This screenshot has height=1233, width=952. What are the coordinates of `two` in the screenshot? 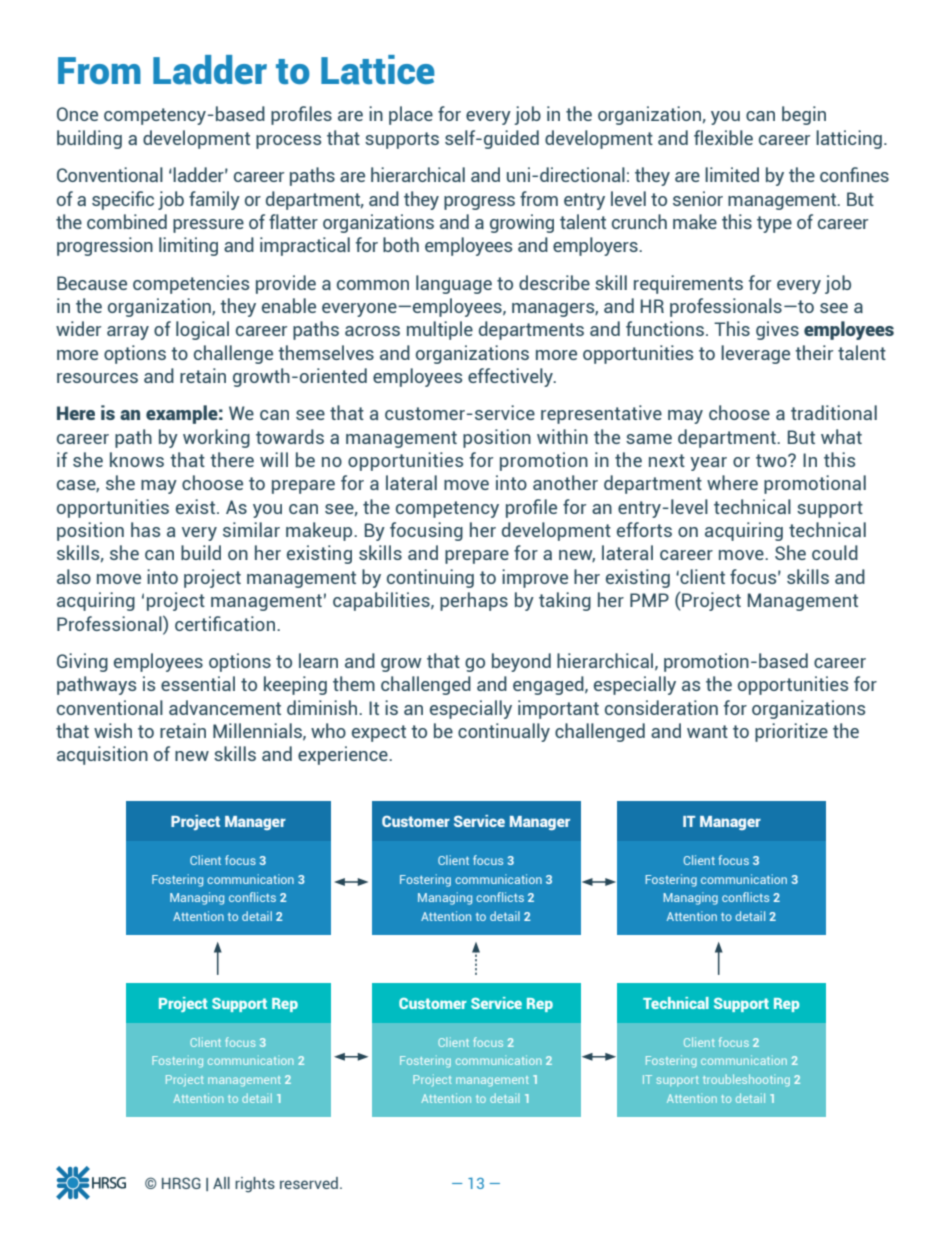 It's located at (772, 460).
